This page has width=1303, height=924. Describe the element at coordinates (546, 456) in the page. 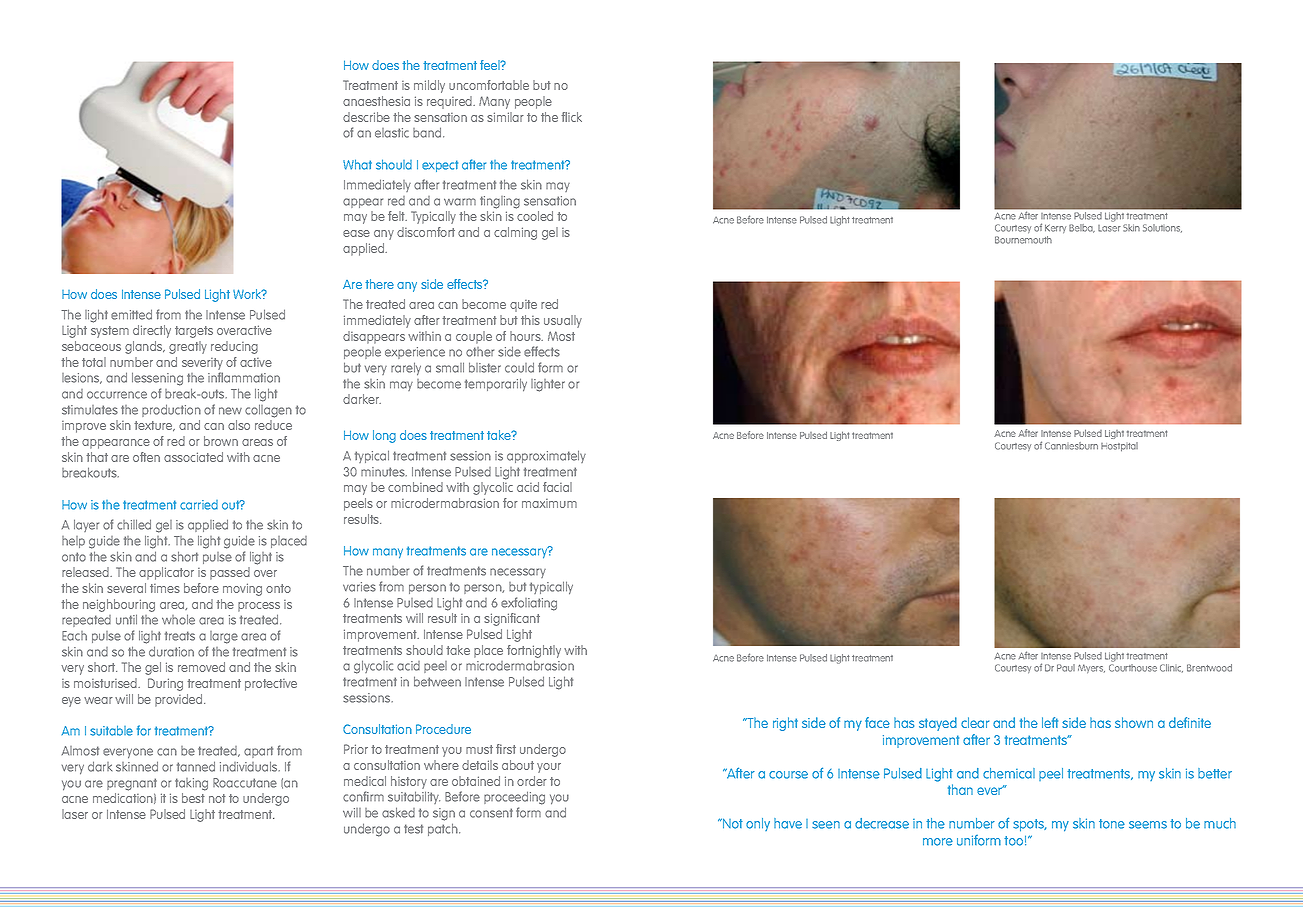

I see `approximately` at that location.
